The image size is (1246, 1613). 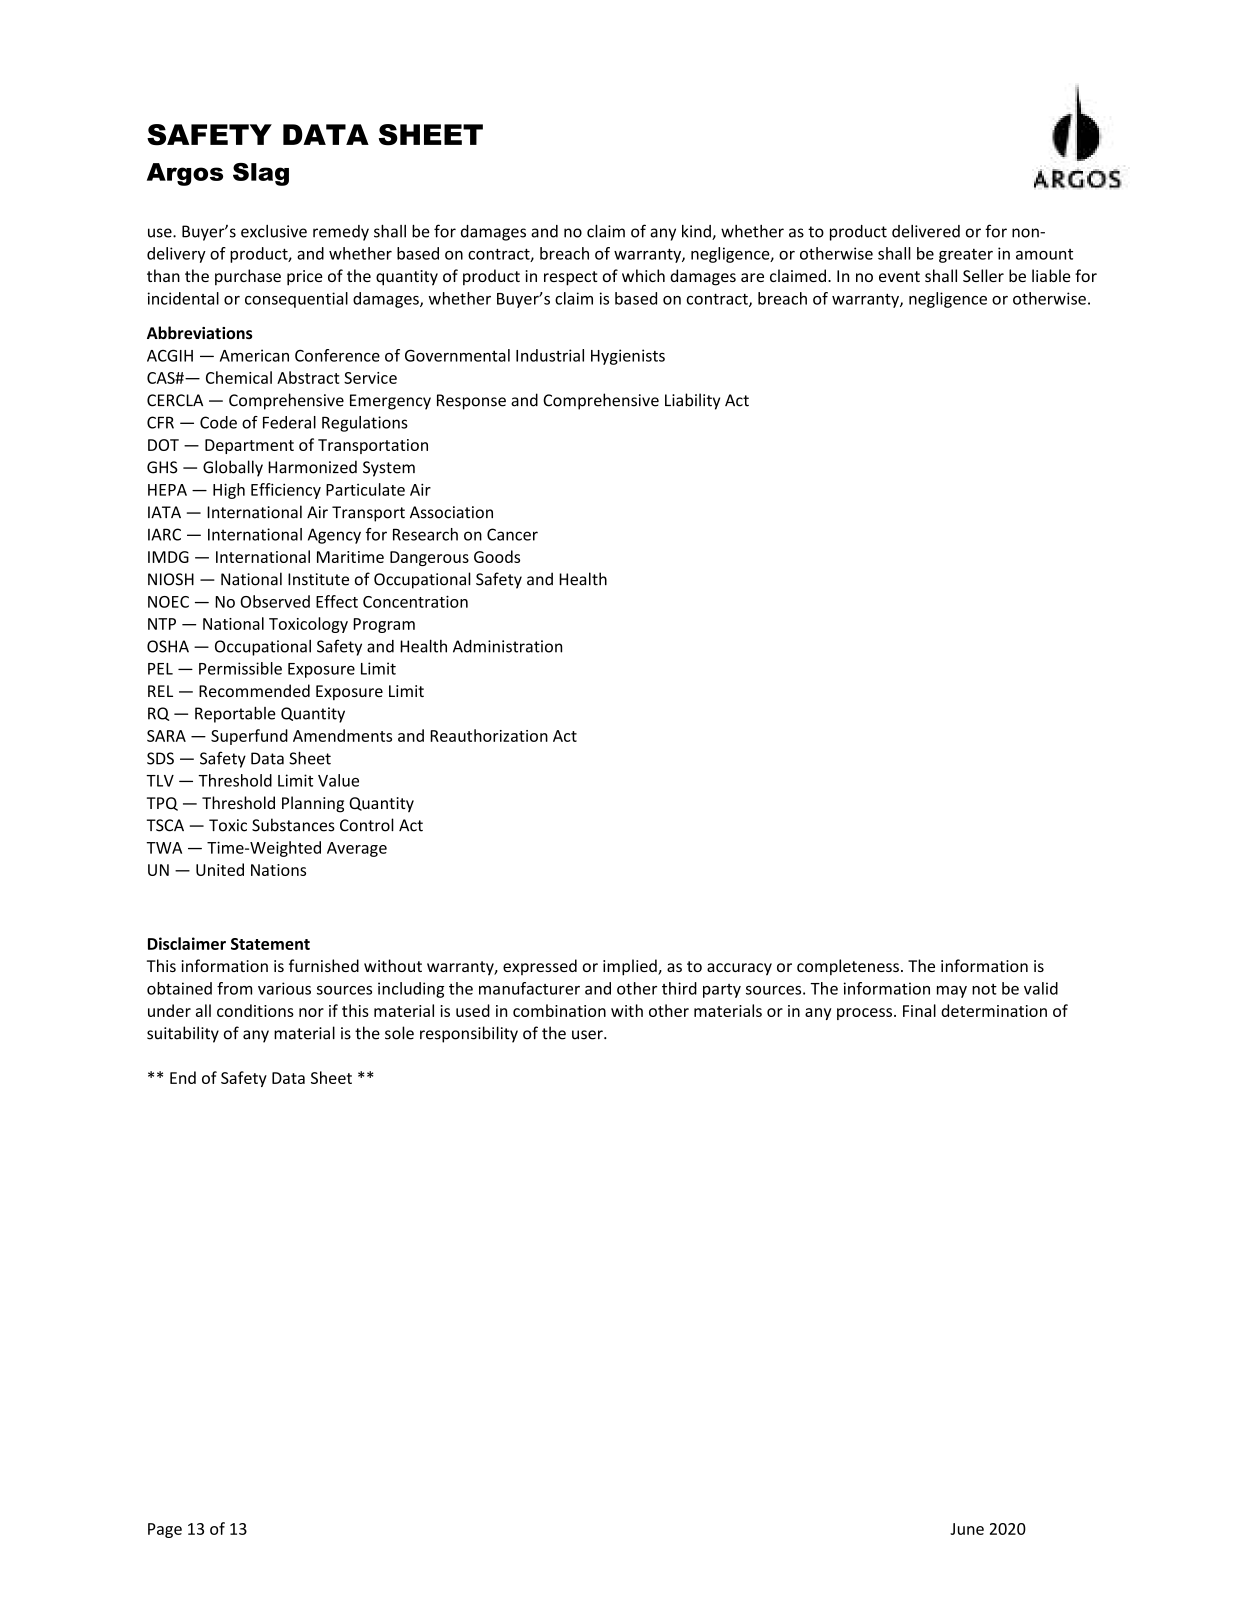 I want to click on suitability, so click(x=183, y=1034).
